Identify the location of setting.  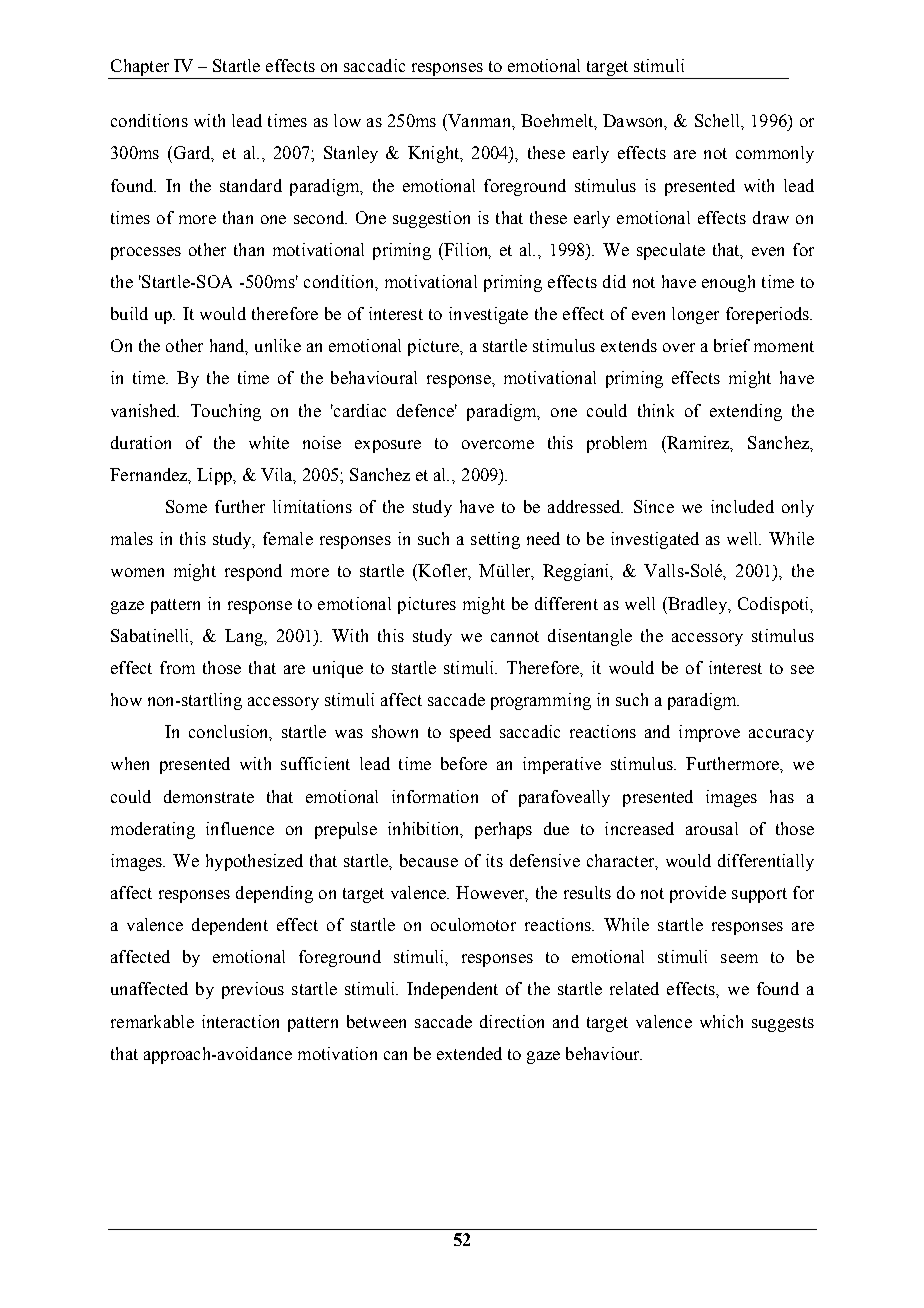
(495, 540).
